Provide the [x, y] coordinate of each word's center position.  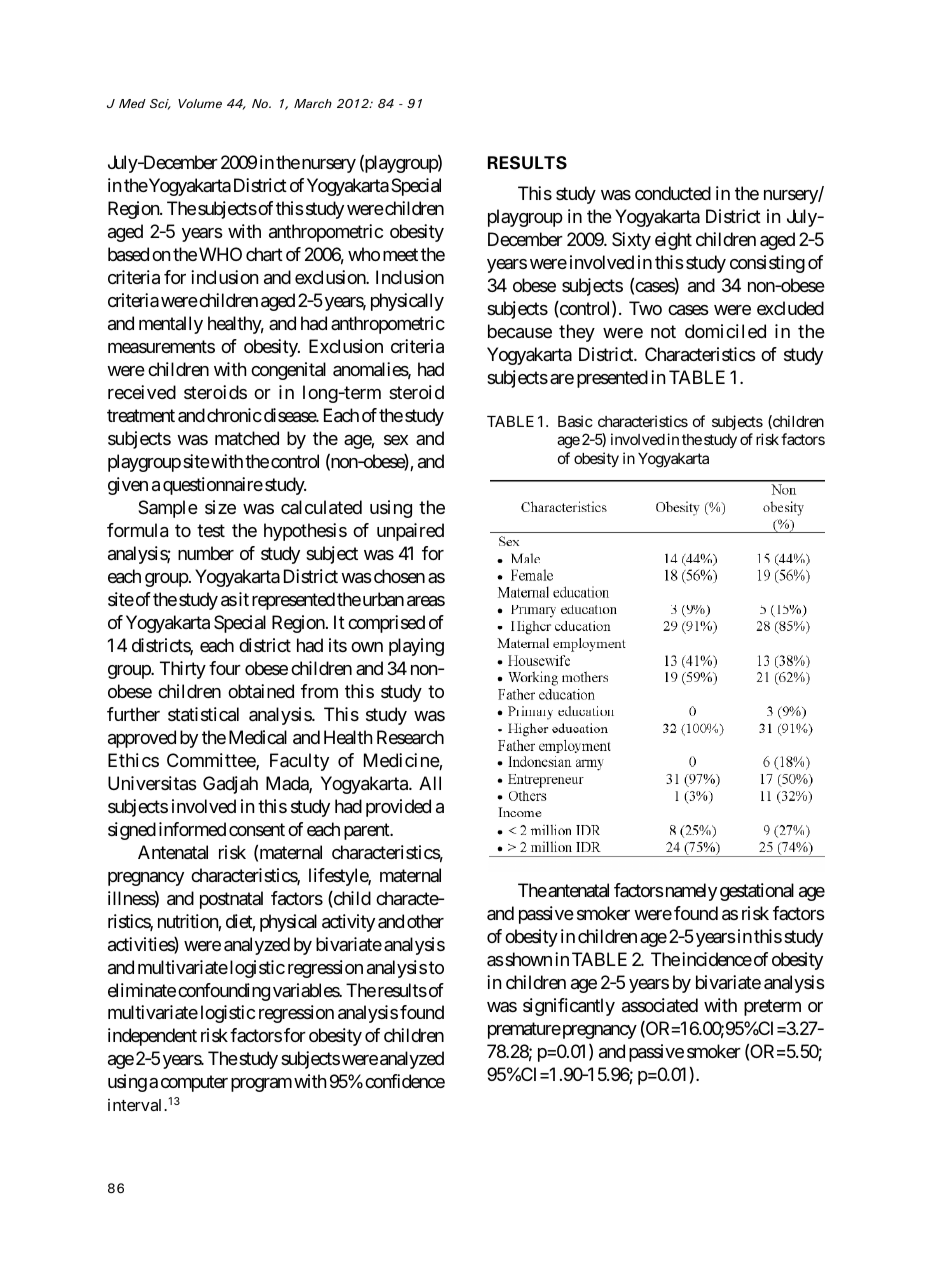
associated [660, 1005]
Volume [200, 103]
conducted [673, 193]
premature [524, 1030]
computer [194, 1084]
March [313, 103]
